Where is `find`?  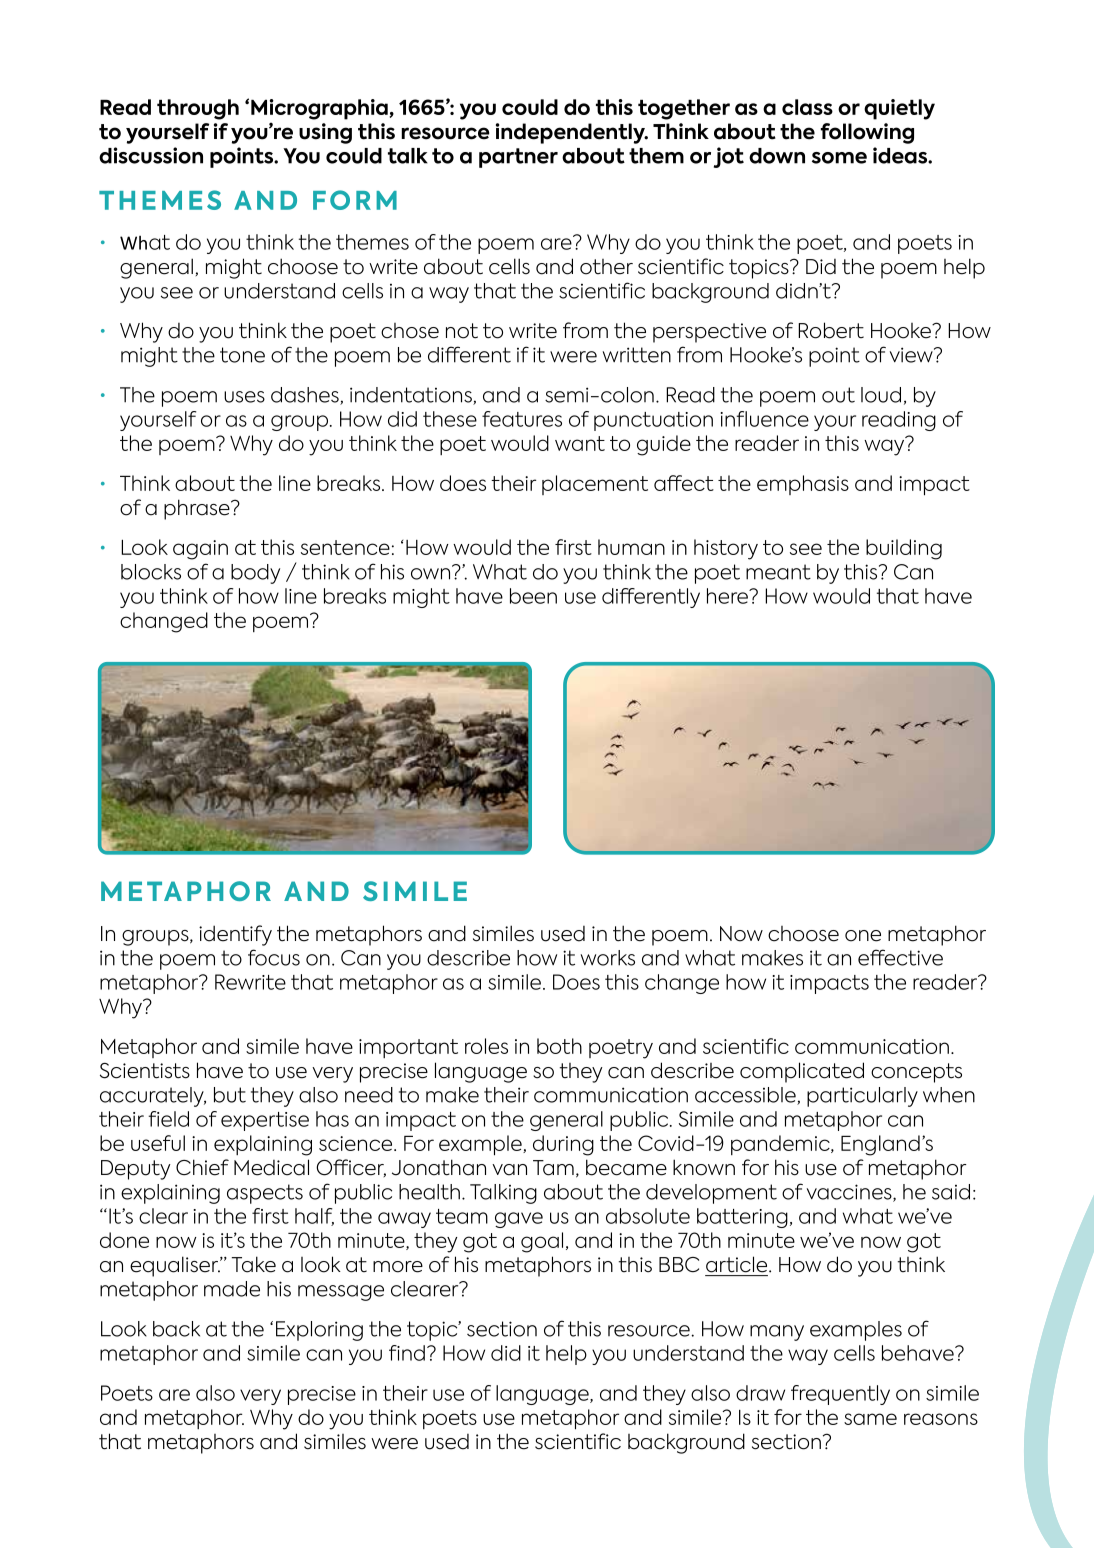 find is located at coordinates (407, 1353).
